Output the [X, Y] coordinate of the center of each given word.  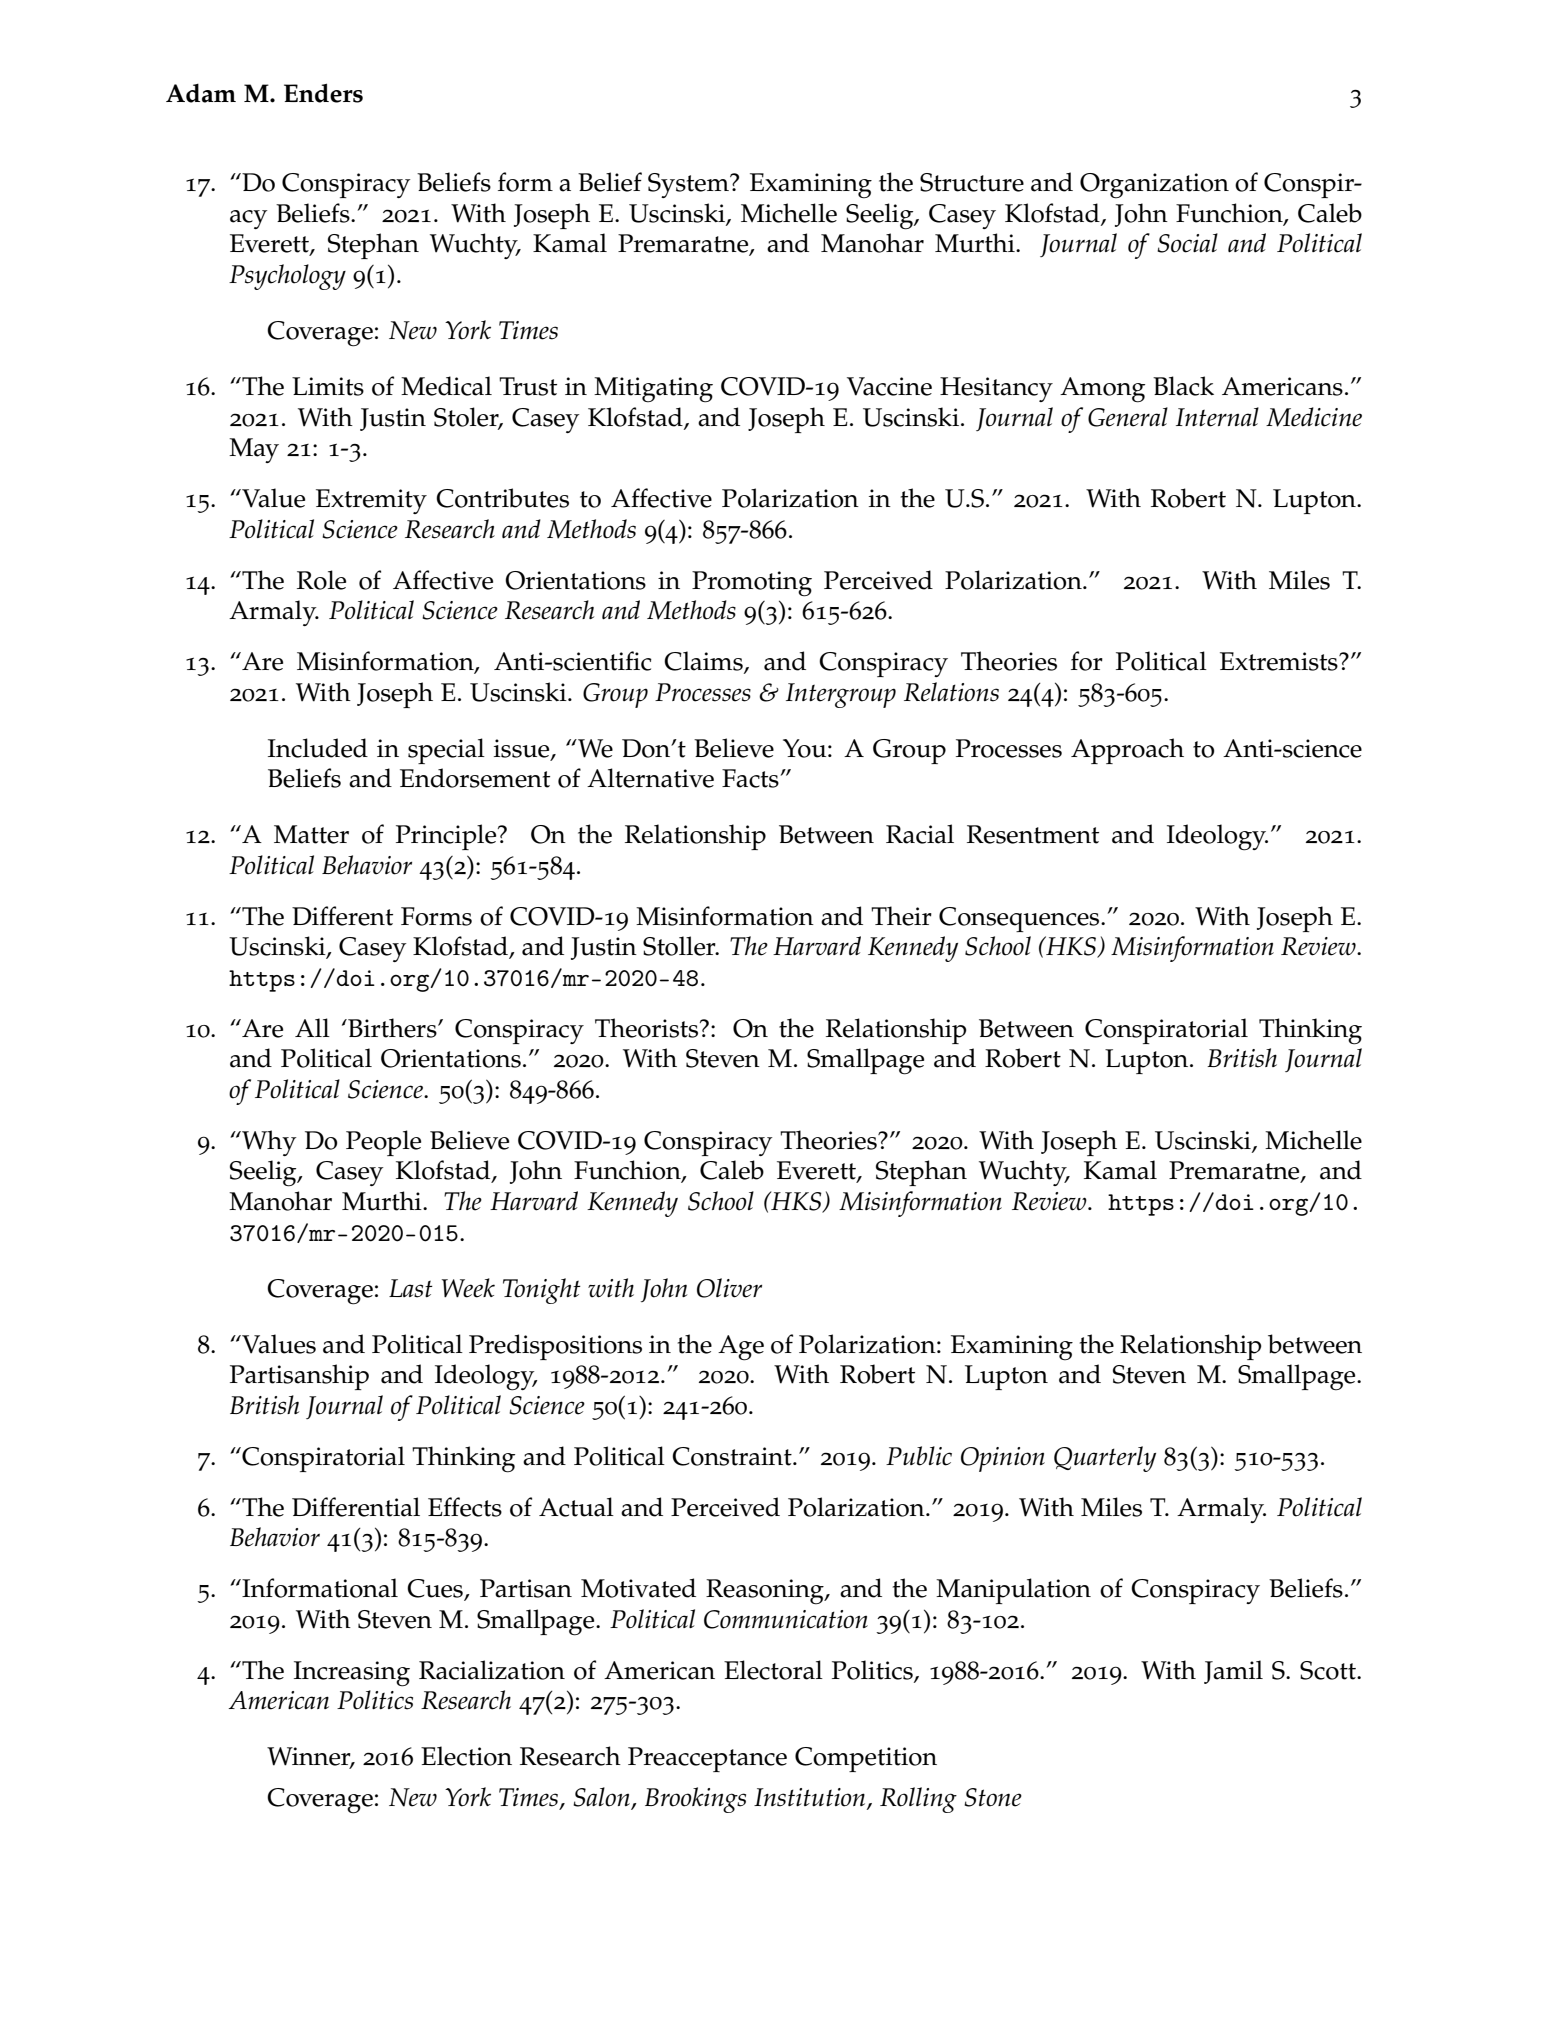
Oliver [729, 1288]
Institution [811, 1798]
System [689, 185]
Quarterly [1105, 1459]
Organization [1154, 186]
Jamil [1233, 1672]
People [383, 1143]
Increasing [352, 1674]
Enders [323, 93]
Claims [704, 662]
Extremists [1280, 661]
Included [318, 748]
